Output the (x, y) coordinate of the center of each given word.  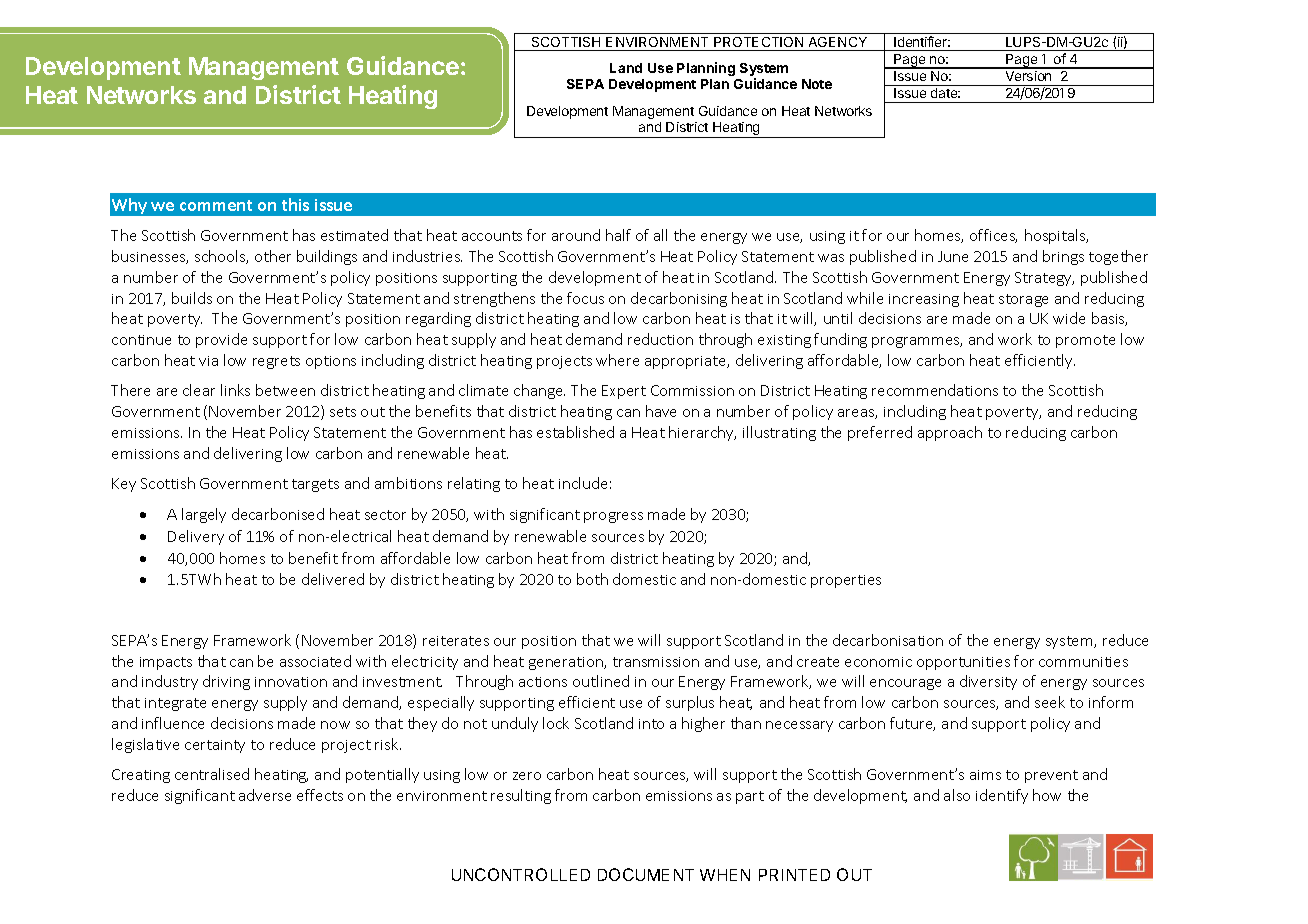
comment (216, 205)
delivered (333, 579)
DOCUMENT (646, 874)
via (208, 361)
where (617, 360)
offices (993, 236)
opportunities (963, 663)
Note (817, 84)
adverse (265, 795)
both (592, 579)
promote (1085, 341)
